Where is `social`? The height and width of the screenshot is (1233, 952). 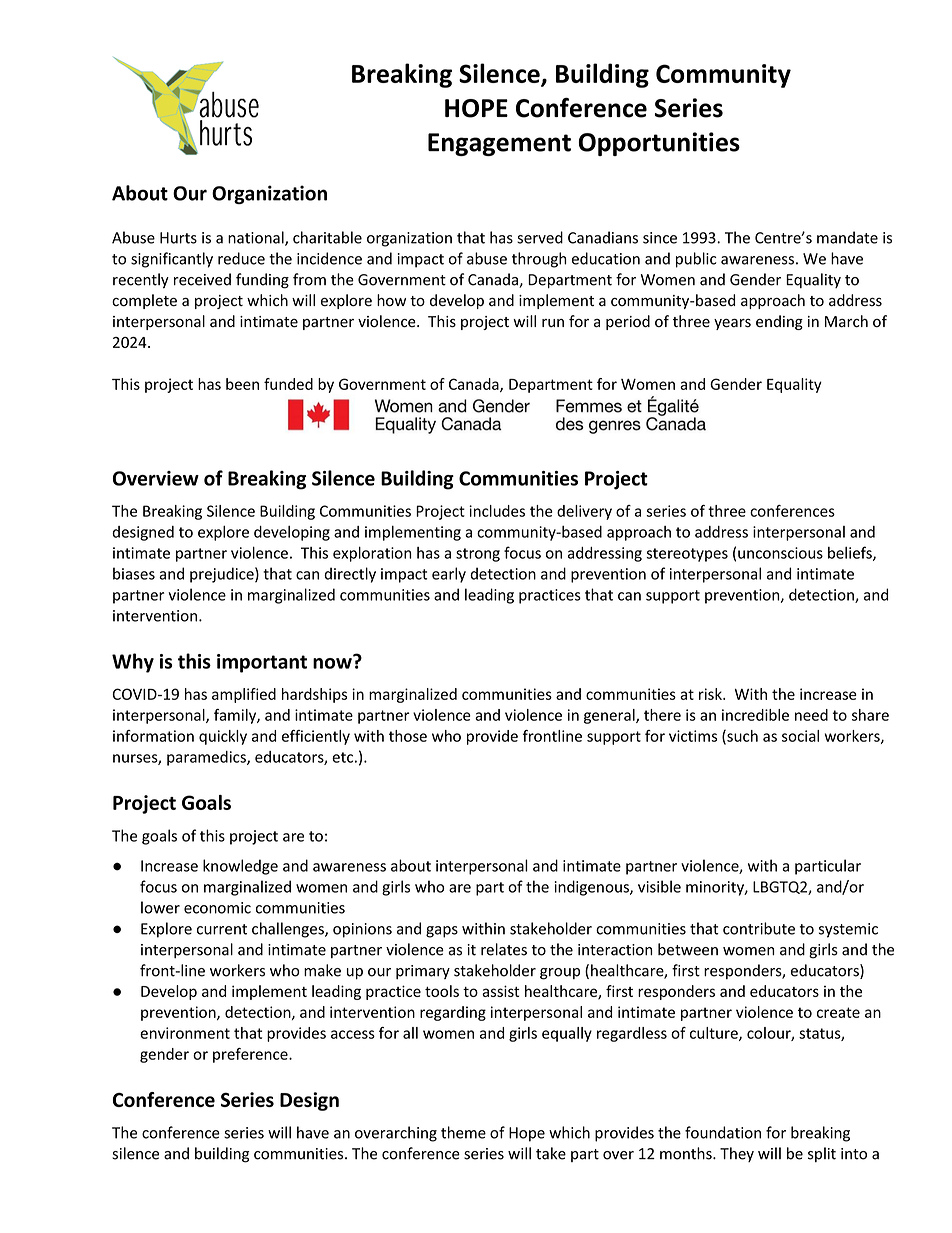 social is located at coordinates (800, 736).
